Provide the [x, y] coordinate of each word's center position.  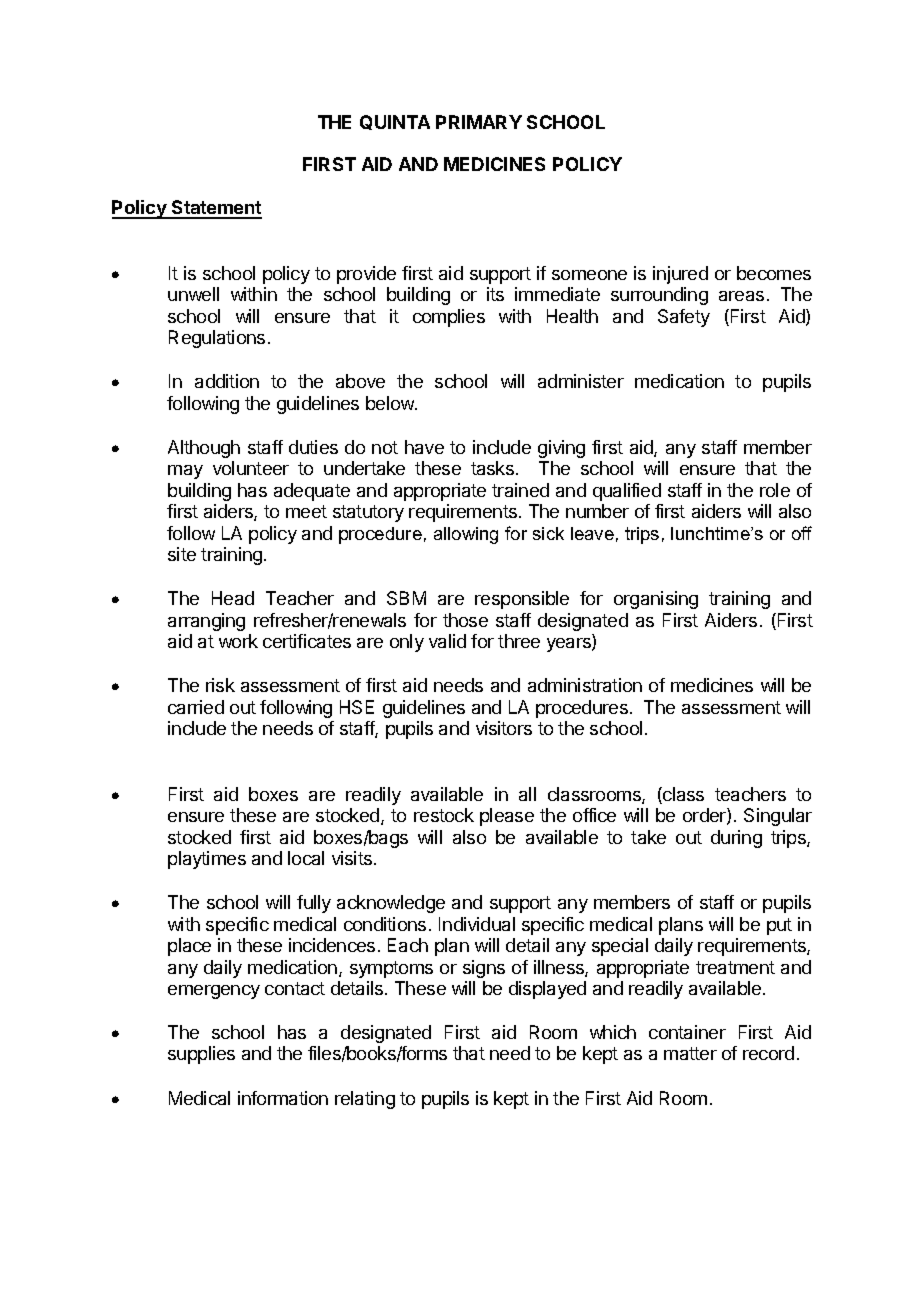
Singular [778, 817]
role [775, 490]
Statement [216, 209]
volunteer [251, 468]
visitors [504, 728]
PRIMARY [479, 122]
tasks [492, 468]
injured [680, 275]
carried [196, 707]
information [283, 1098]
